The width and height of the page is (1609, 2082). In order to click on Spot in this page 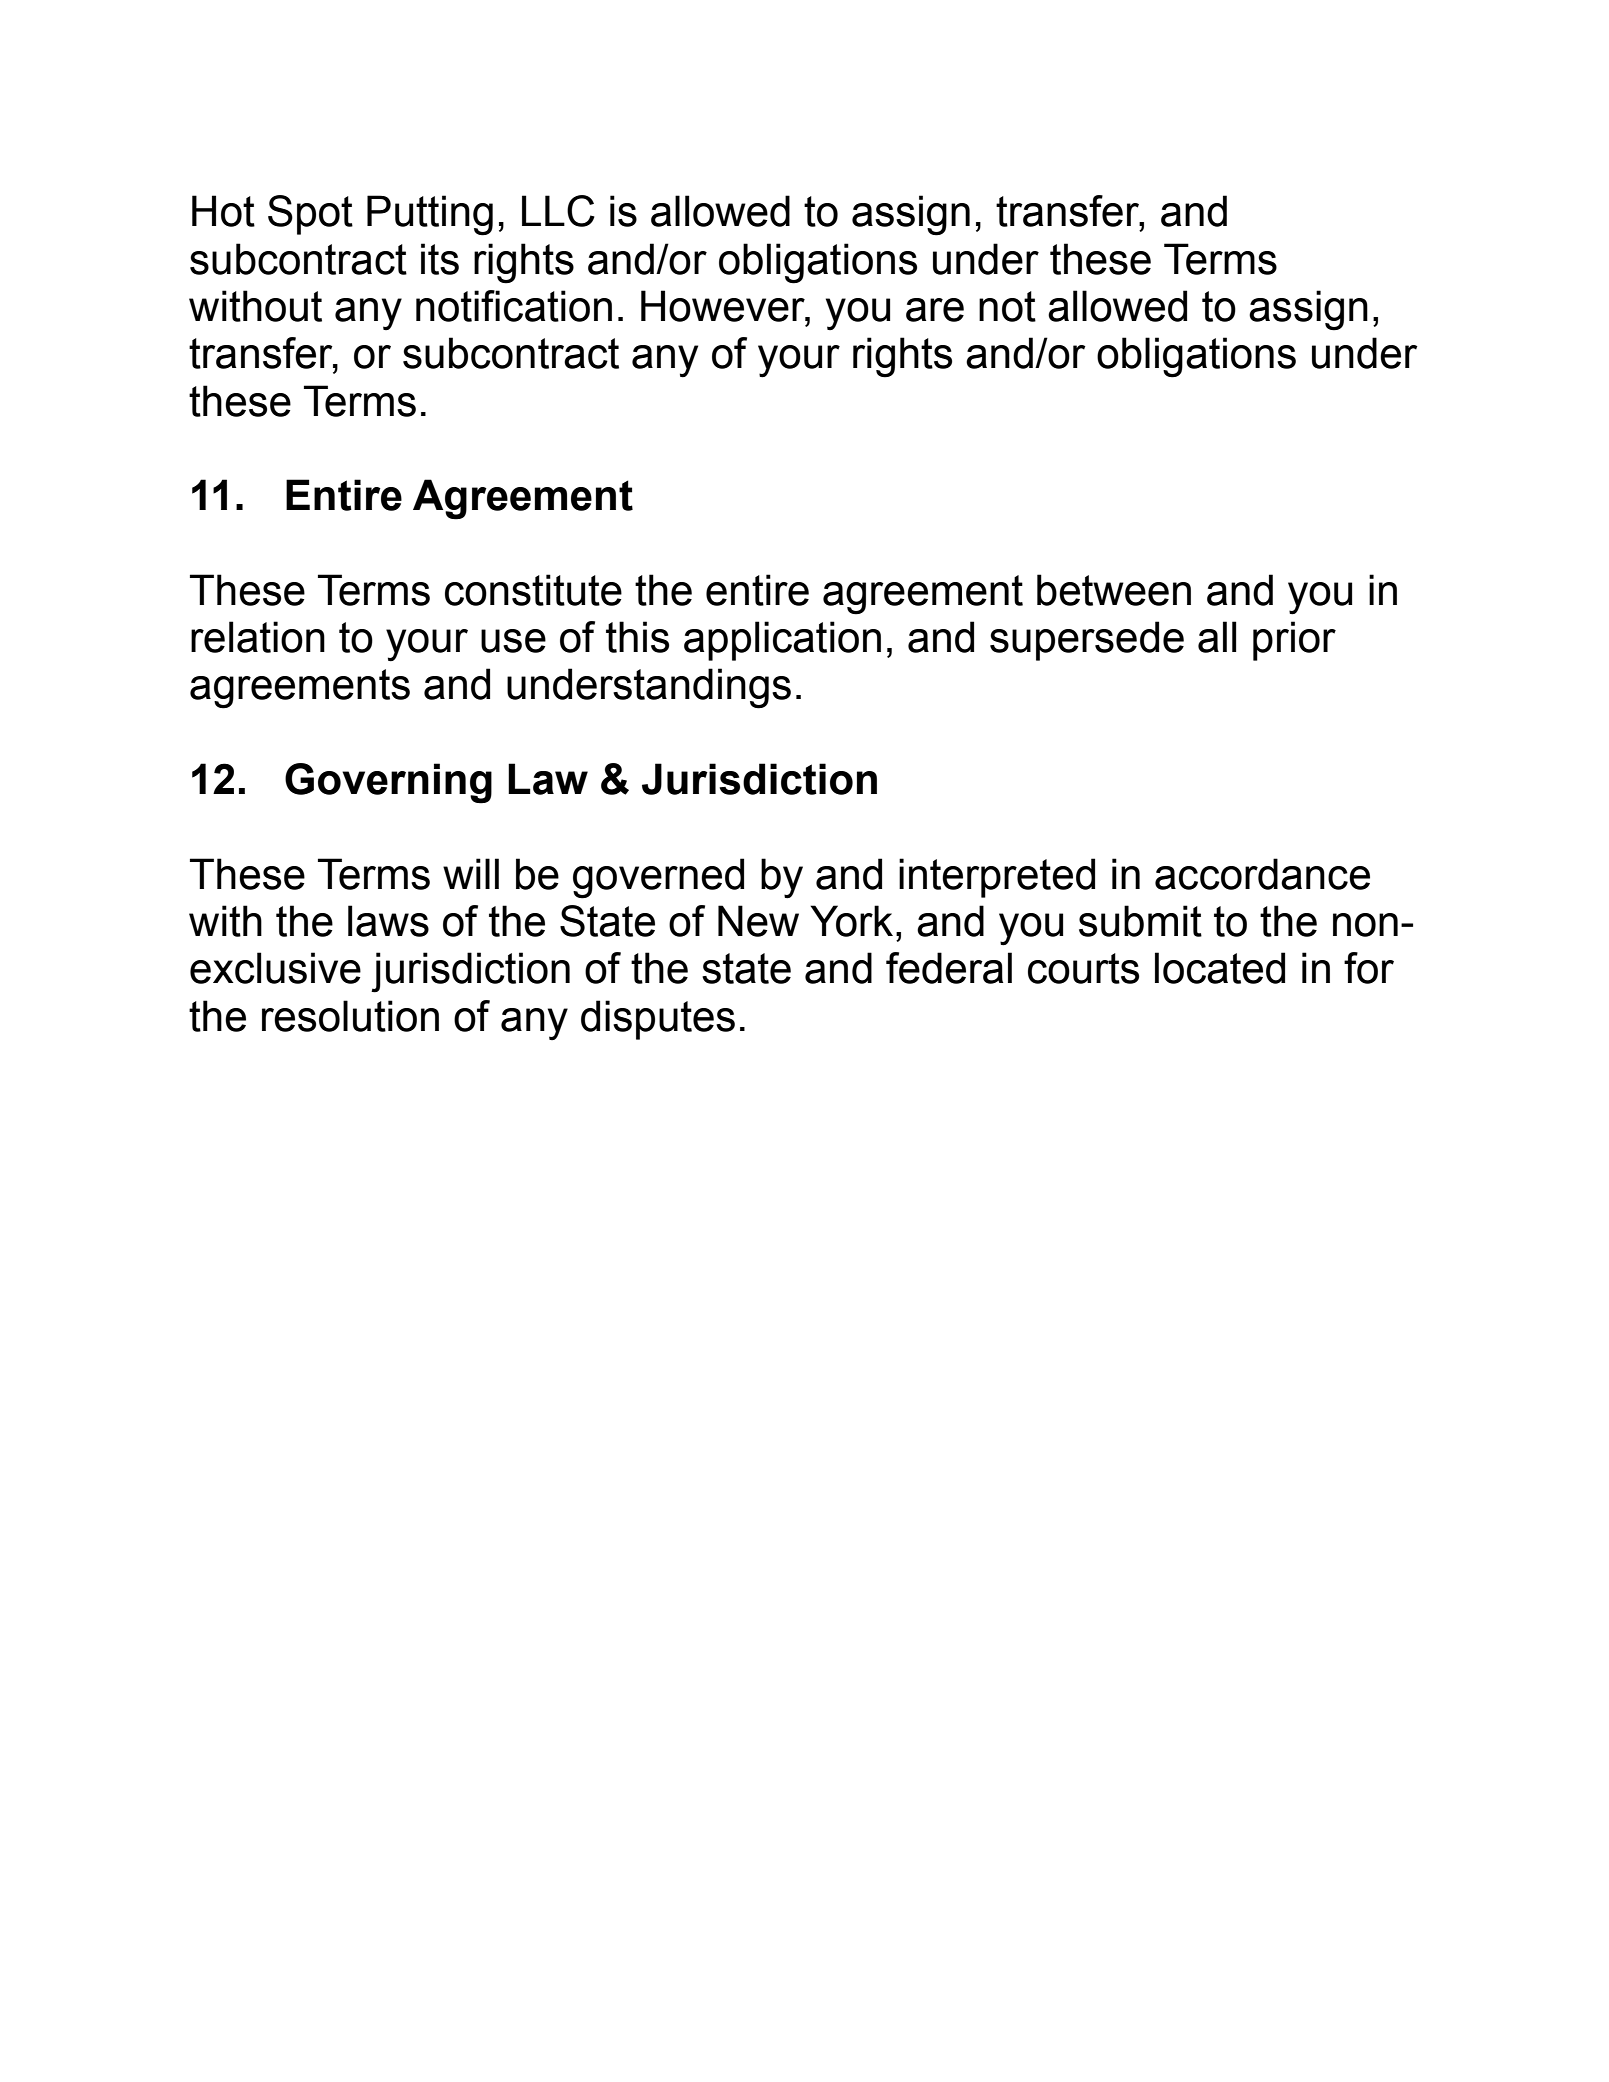, I will do `click(310, 215)`.
